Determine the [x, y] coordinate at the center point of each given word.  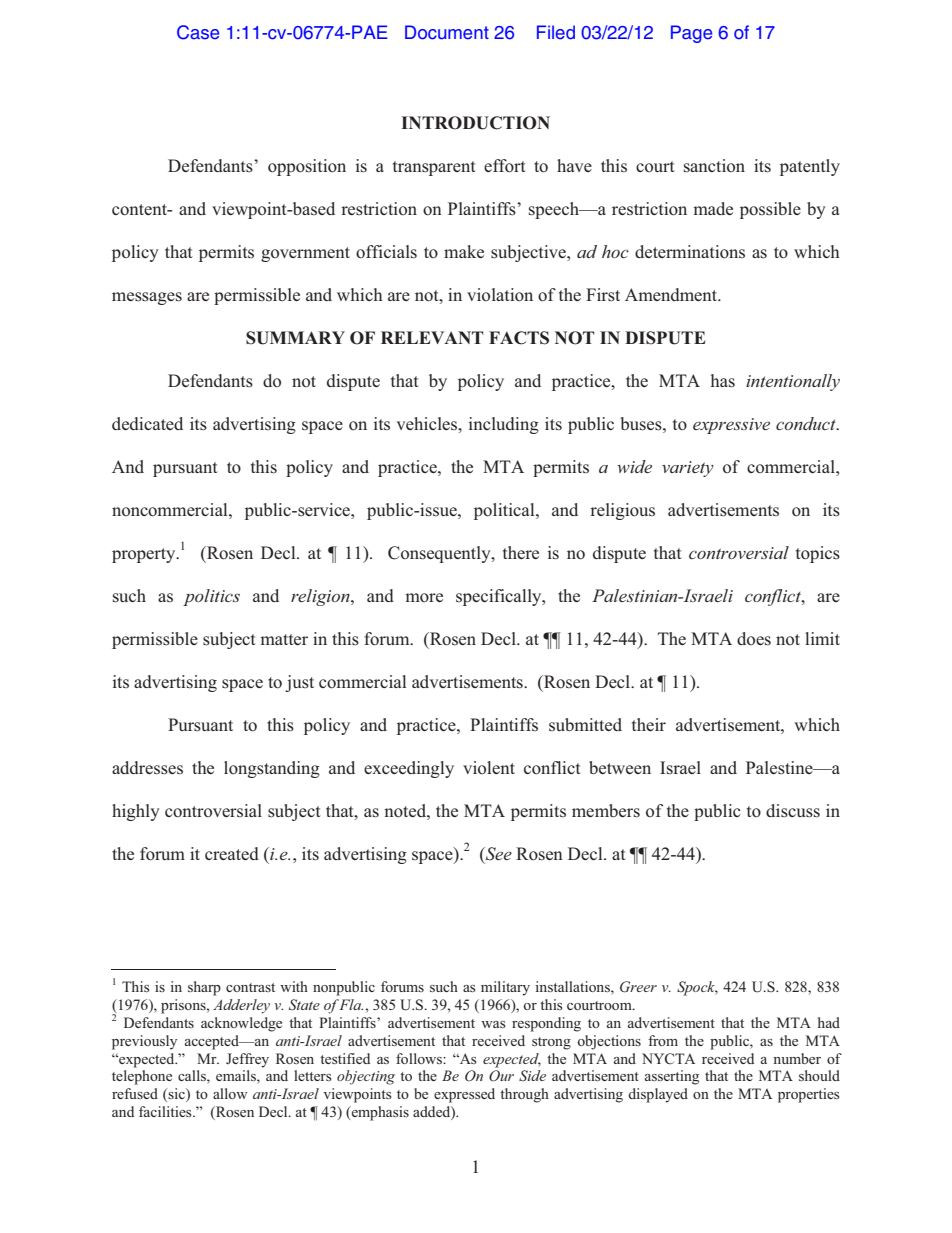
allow [230, 1093]
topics [818, 554]
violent [489, 767]
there [521, 552]
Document [447, 32]
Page [691, 34]
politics [211, 597]
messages [147, 298]
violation [500, 295]
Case [198, 32]
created [232, 853]
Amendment [672, 294]
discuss [793, 811]
